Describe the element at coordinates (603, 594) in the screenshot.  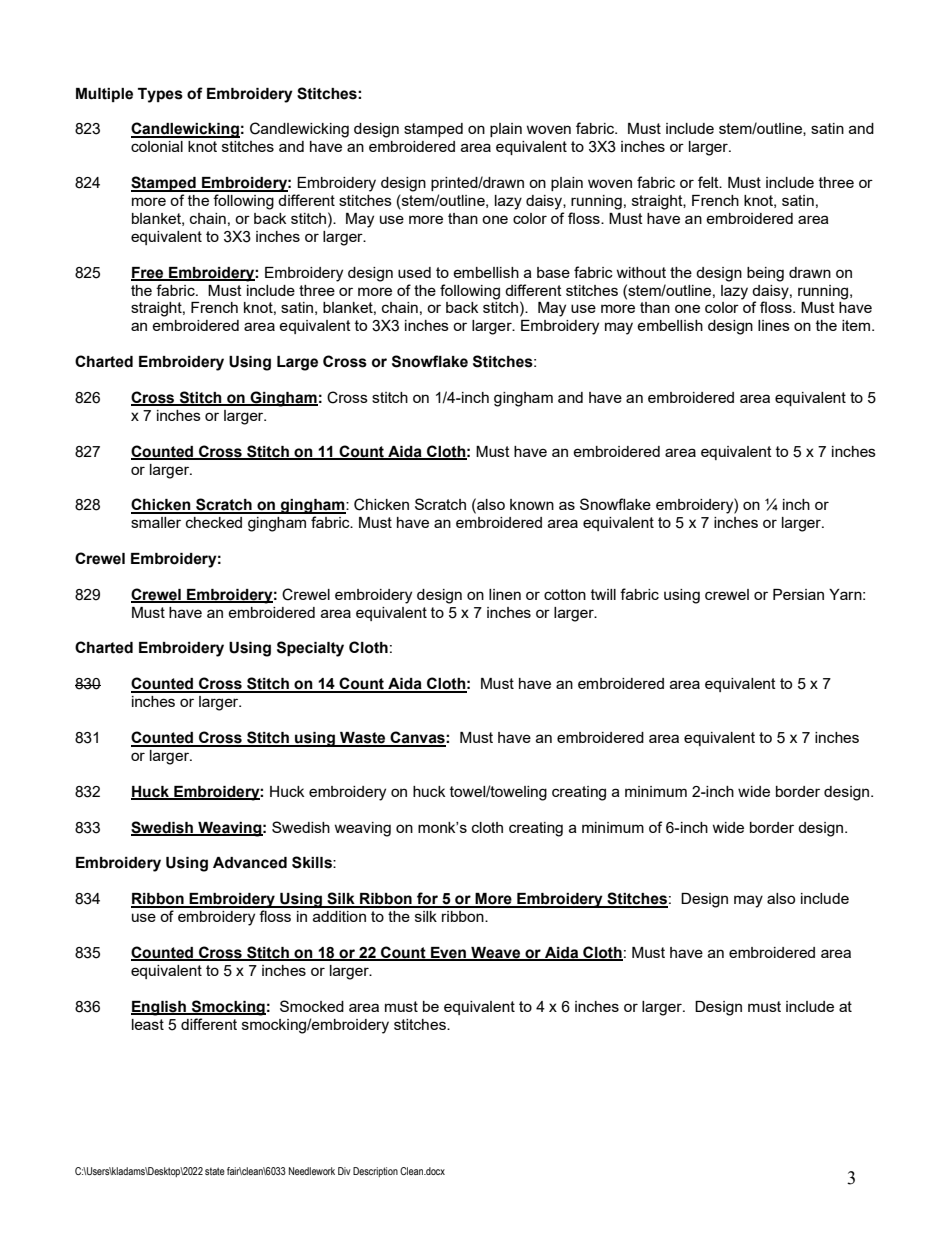
I see `twill` at that location.
